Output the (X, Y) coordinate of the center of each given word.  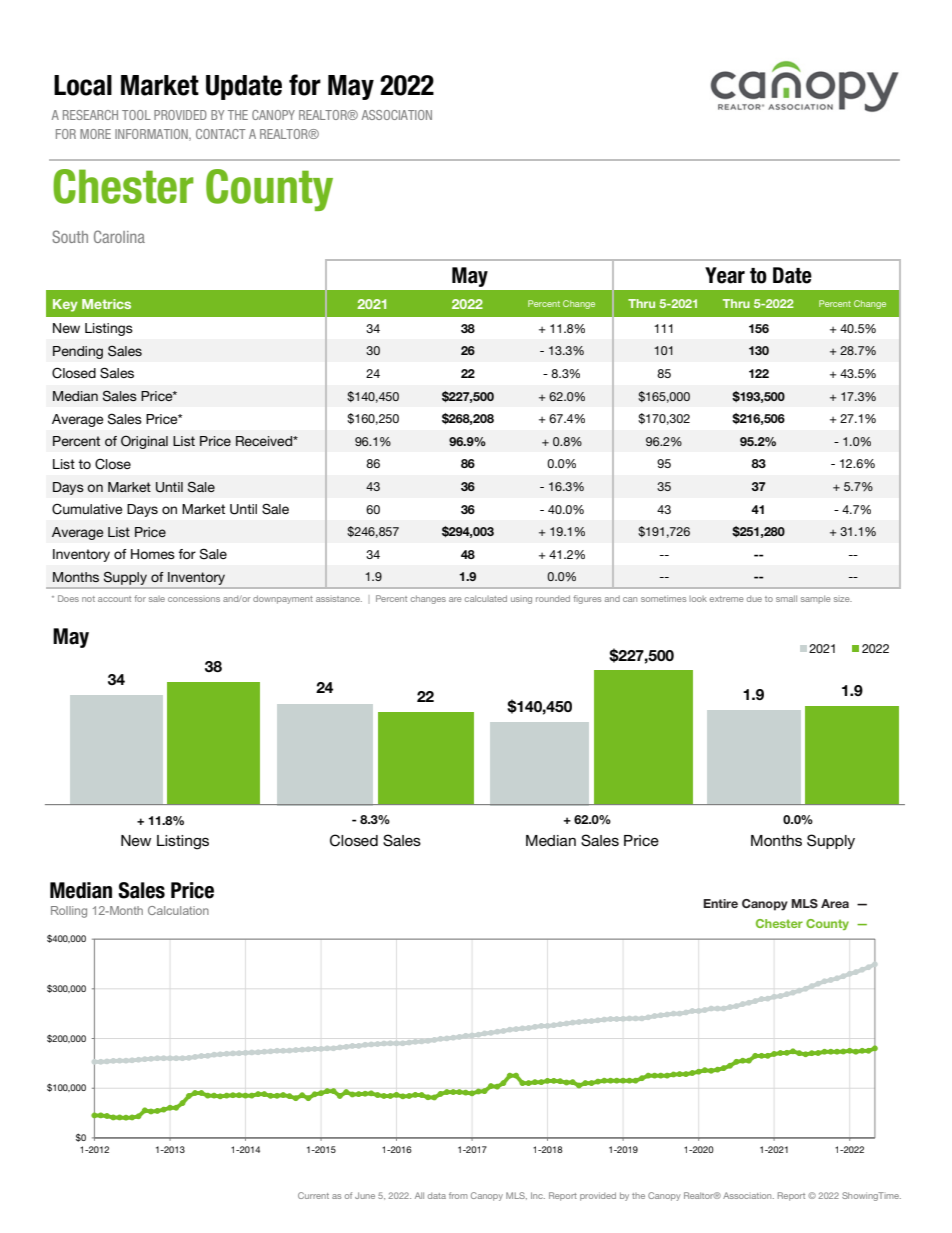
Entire (720, 903)
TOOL (136, 115)
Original (144, 442)
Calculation (178, 910)
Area (835, 903)
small (786, 598)
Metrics (106, 304)
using (521, 600)
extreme (726, 599)
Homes (153, 554)
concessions (194, 599)
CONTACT (221, 134)
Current (313, 1195)
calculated (486, 598)
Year (725, 275)
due (754, 599)
